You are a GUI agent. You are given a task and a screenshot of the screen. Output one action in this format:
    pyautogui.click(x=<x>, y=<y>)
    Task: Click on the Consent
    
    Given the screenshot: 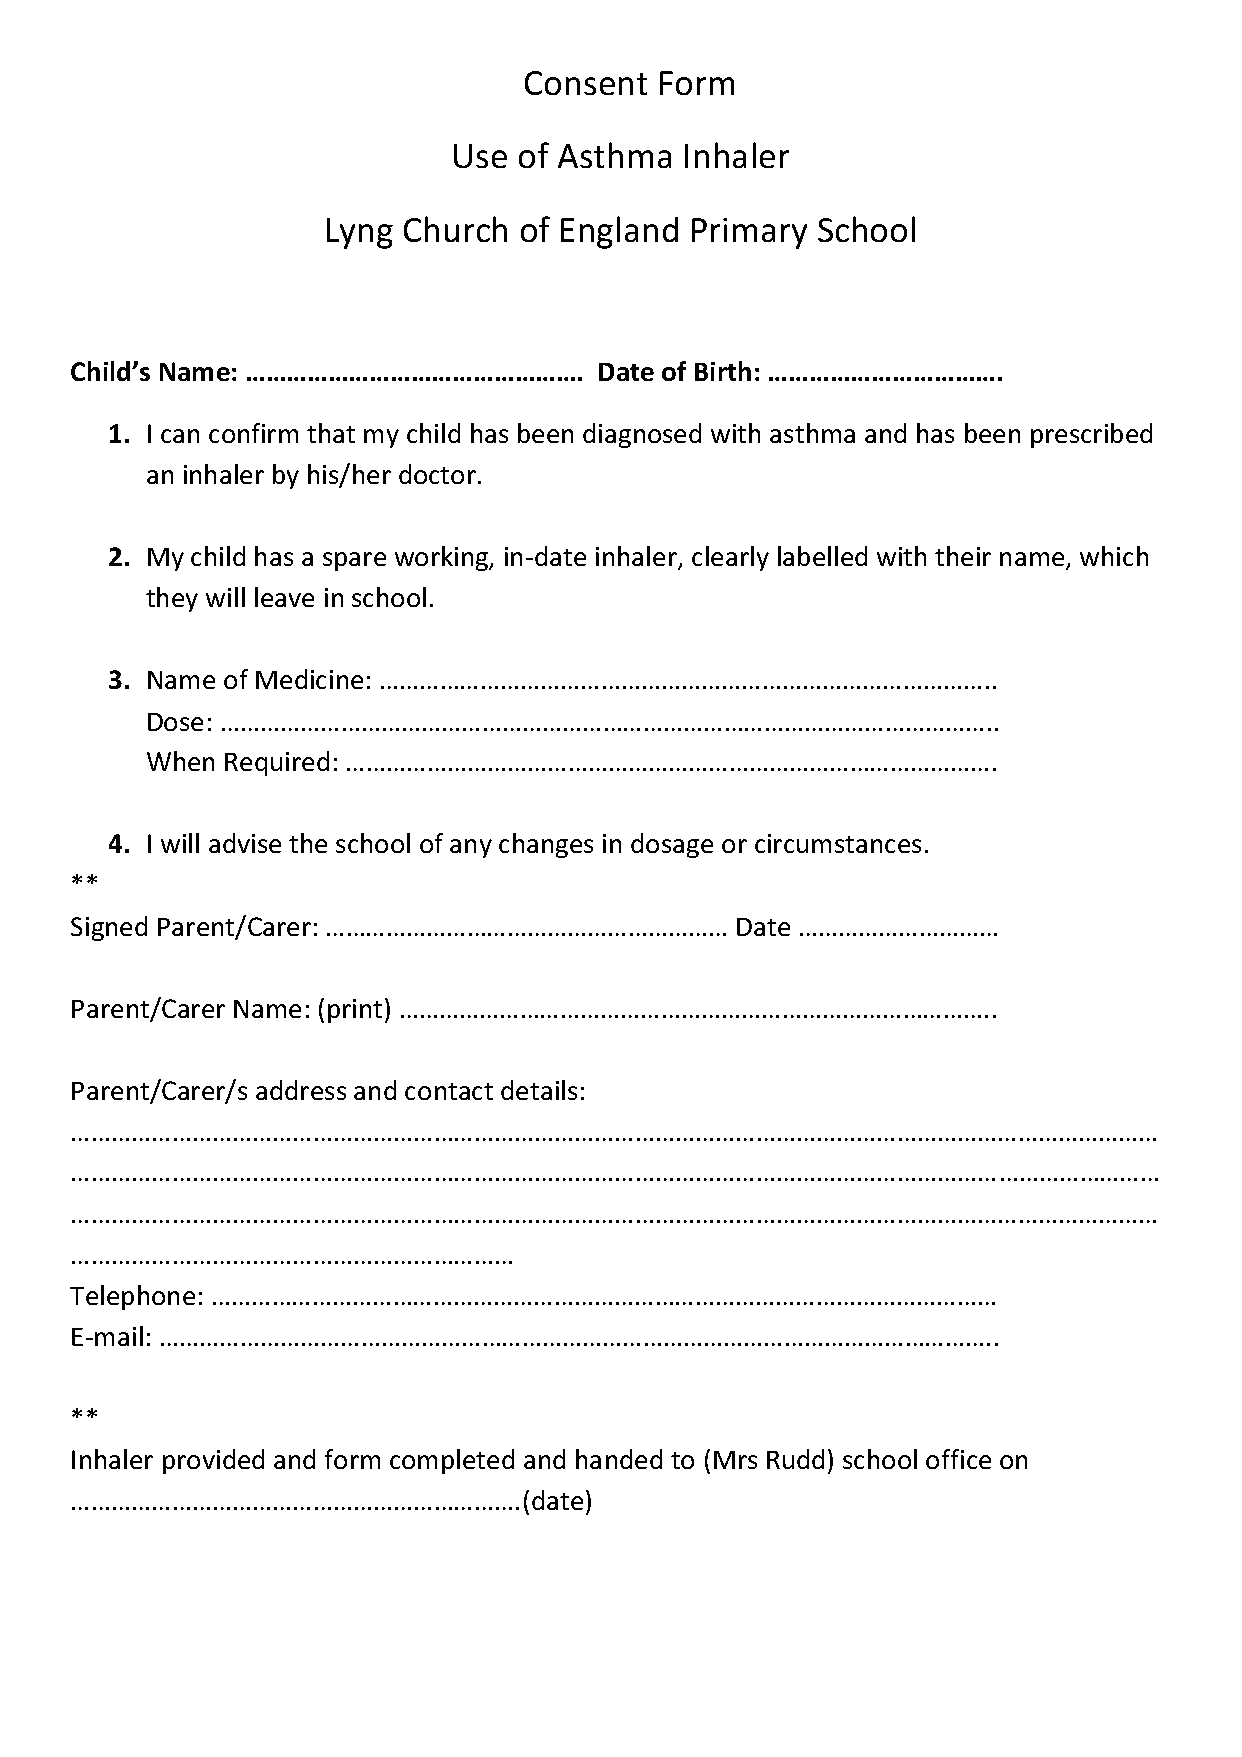 What is the action you would take?
    pyautogui.click(x=586, y=83)
